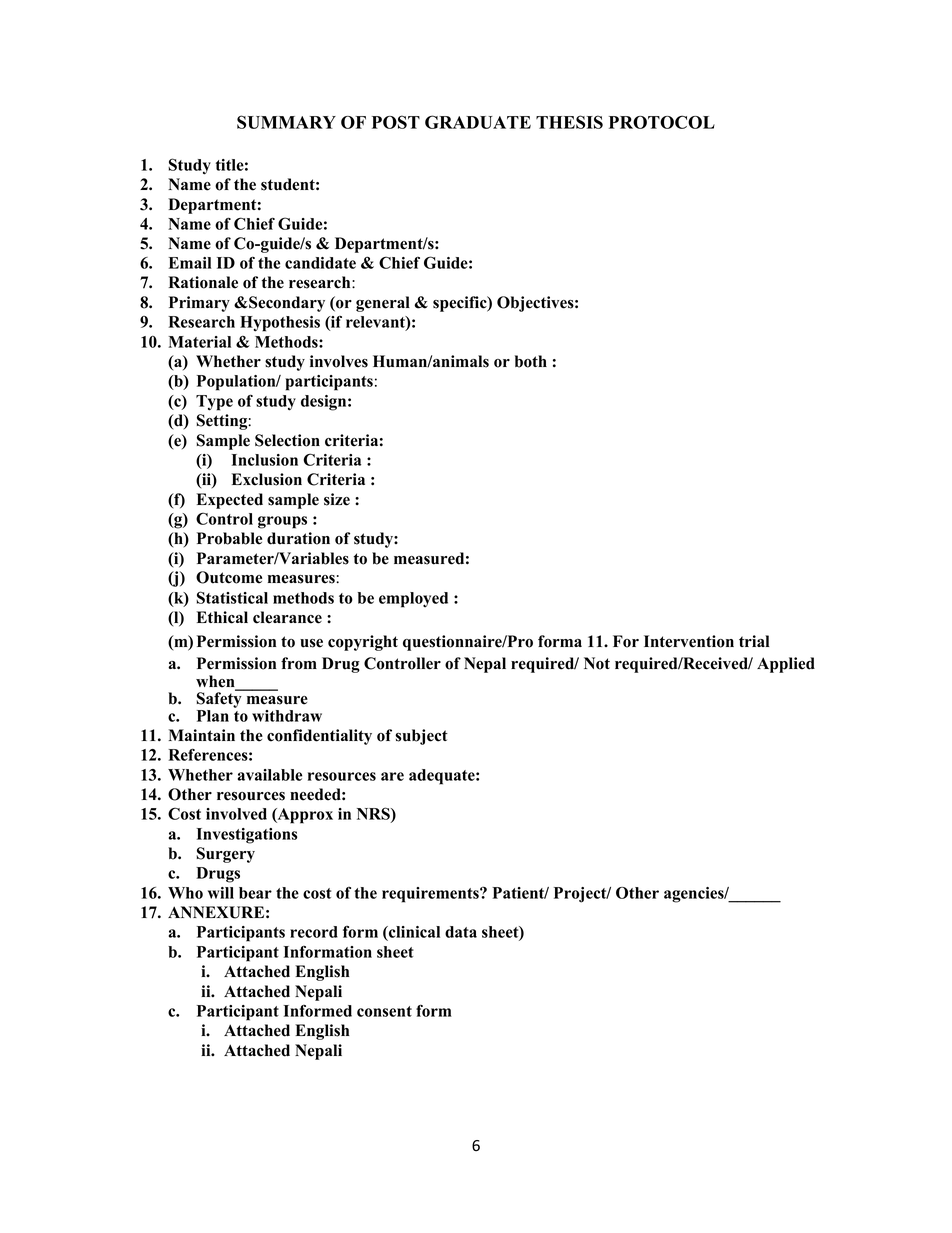 This screenshot has width=952, height=1233. I want to click on data, so click(461, 932).
